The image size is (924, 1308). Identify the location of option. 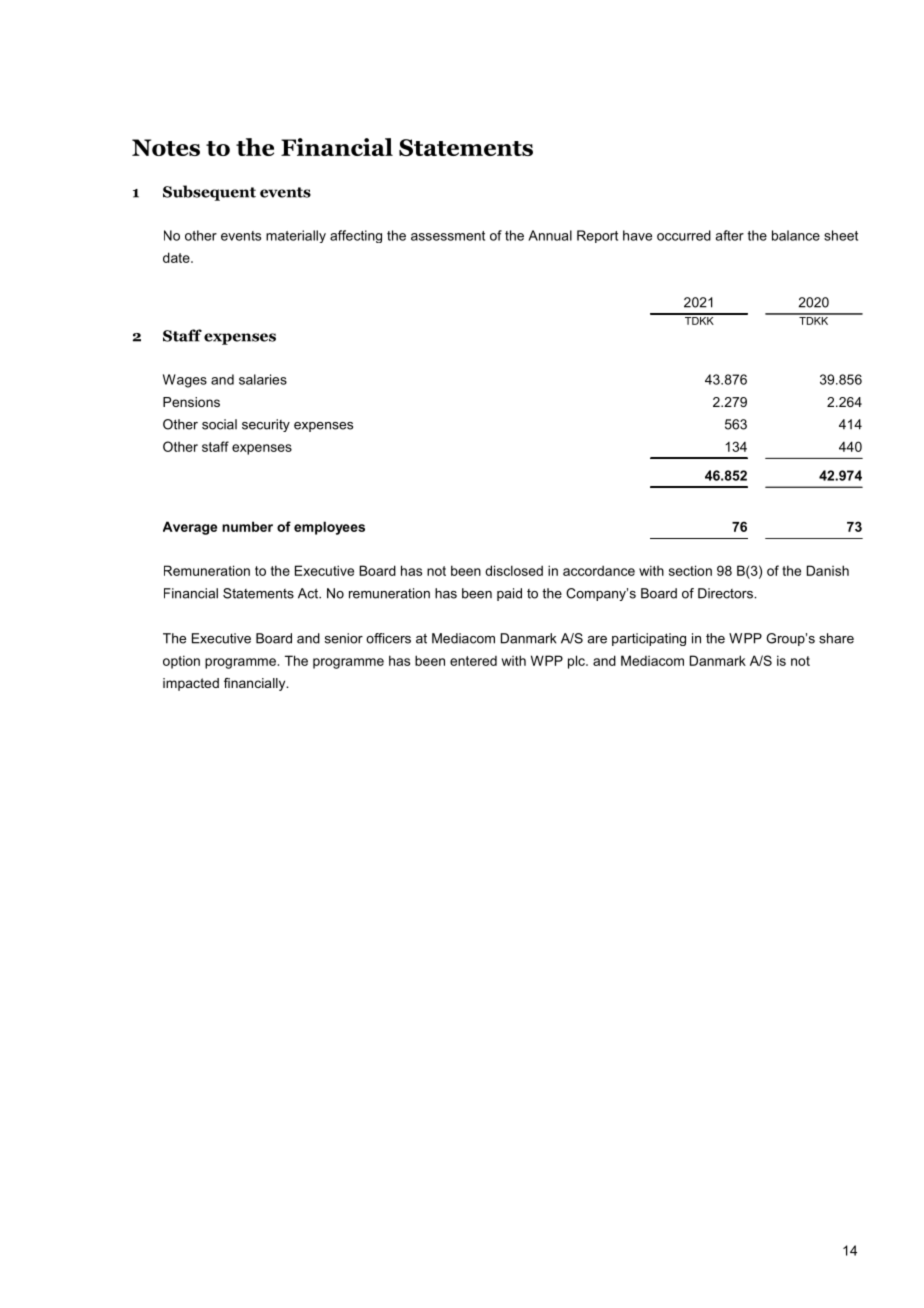
(181, 662).
